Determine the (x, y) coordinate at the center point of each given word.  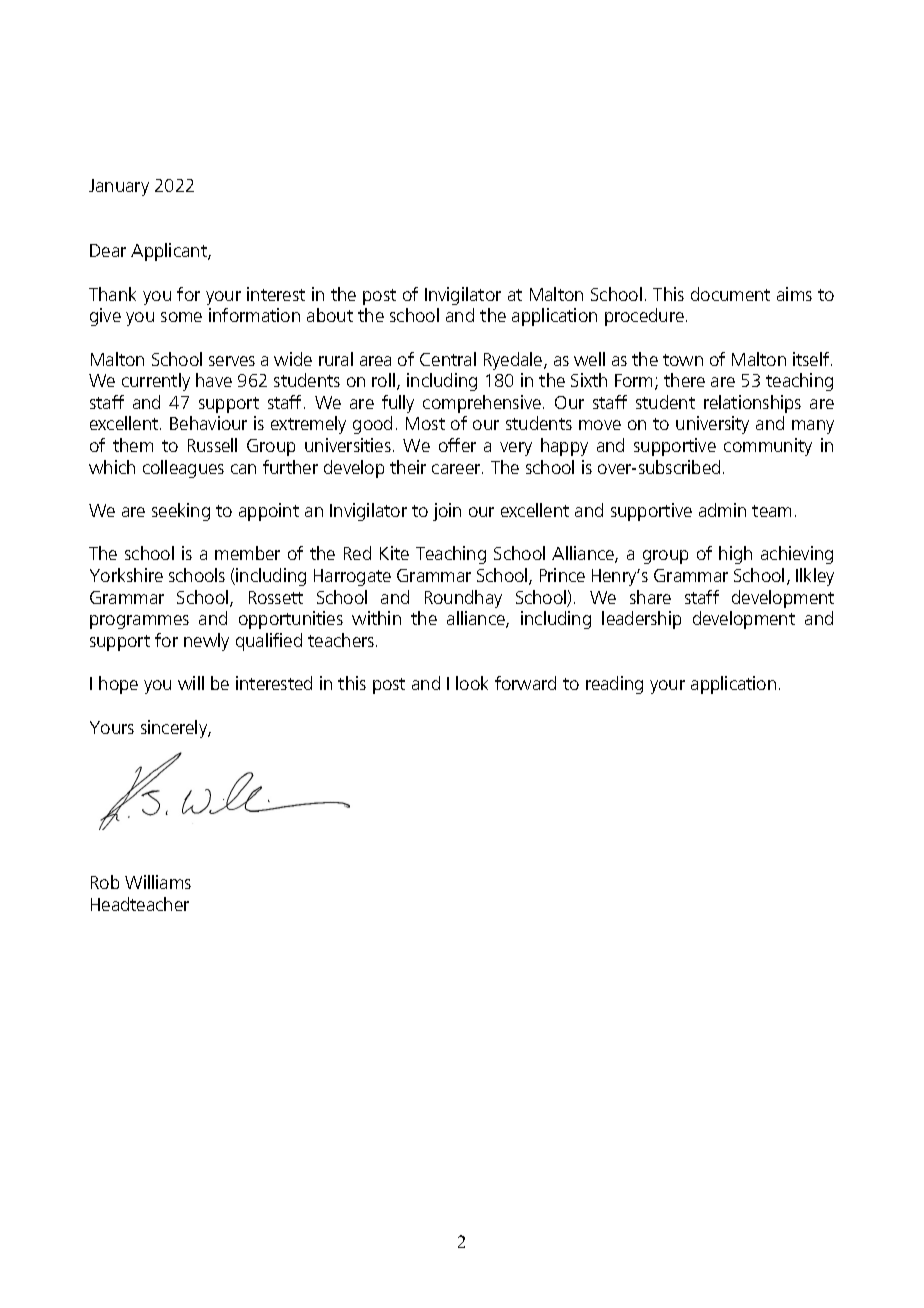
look (472, 683)
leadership (641, 620)
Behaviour (208, 423)
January (119, 187)
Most (425, 423)
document (730, 294)
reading (614, 685)
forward (525, 683)
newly (206, 642)
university (712, 425)
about (330, 315)
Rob (105, 882)
